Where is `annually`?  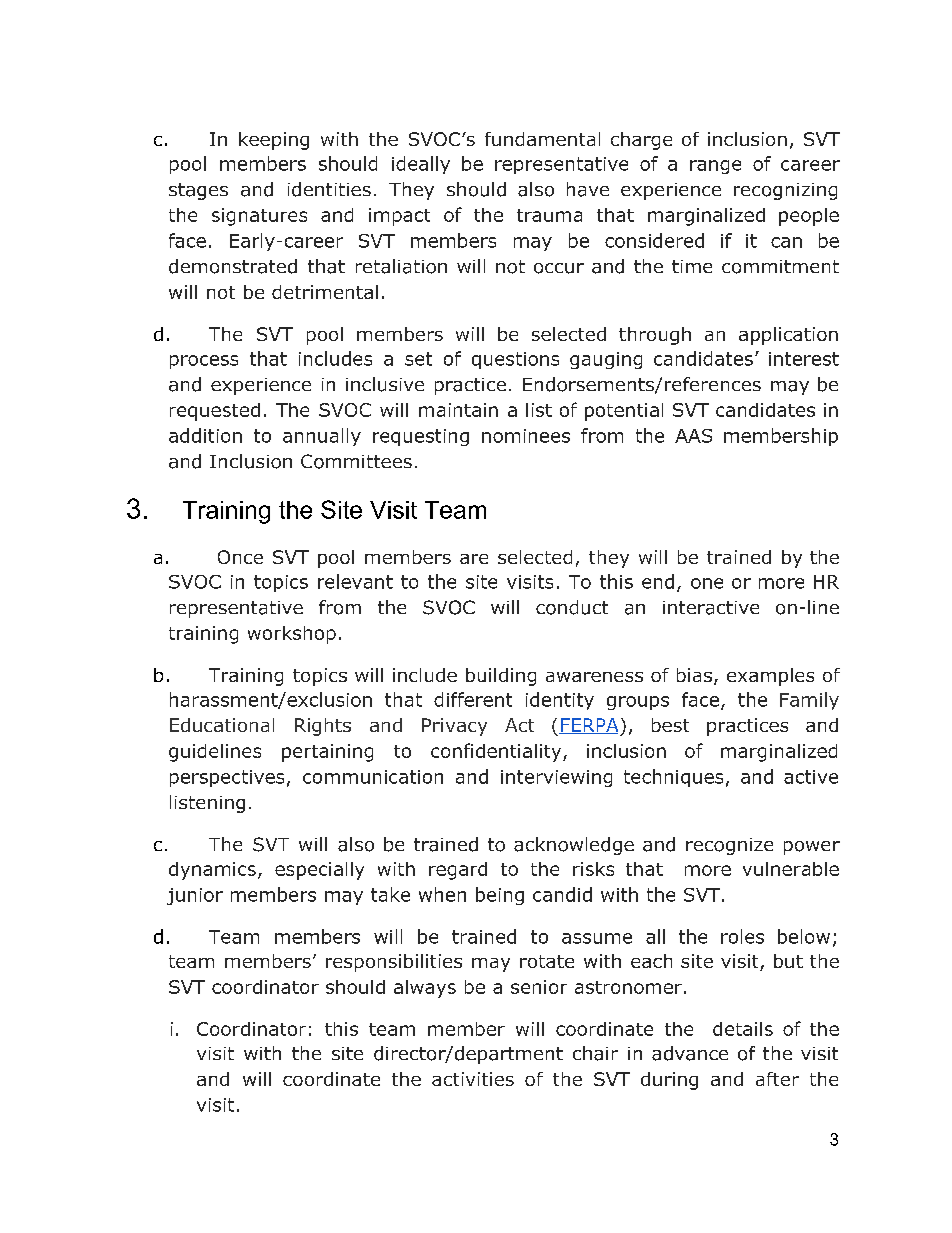
annually is located at coordinates (322, 437).
